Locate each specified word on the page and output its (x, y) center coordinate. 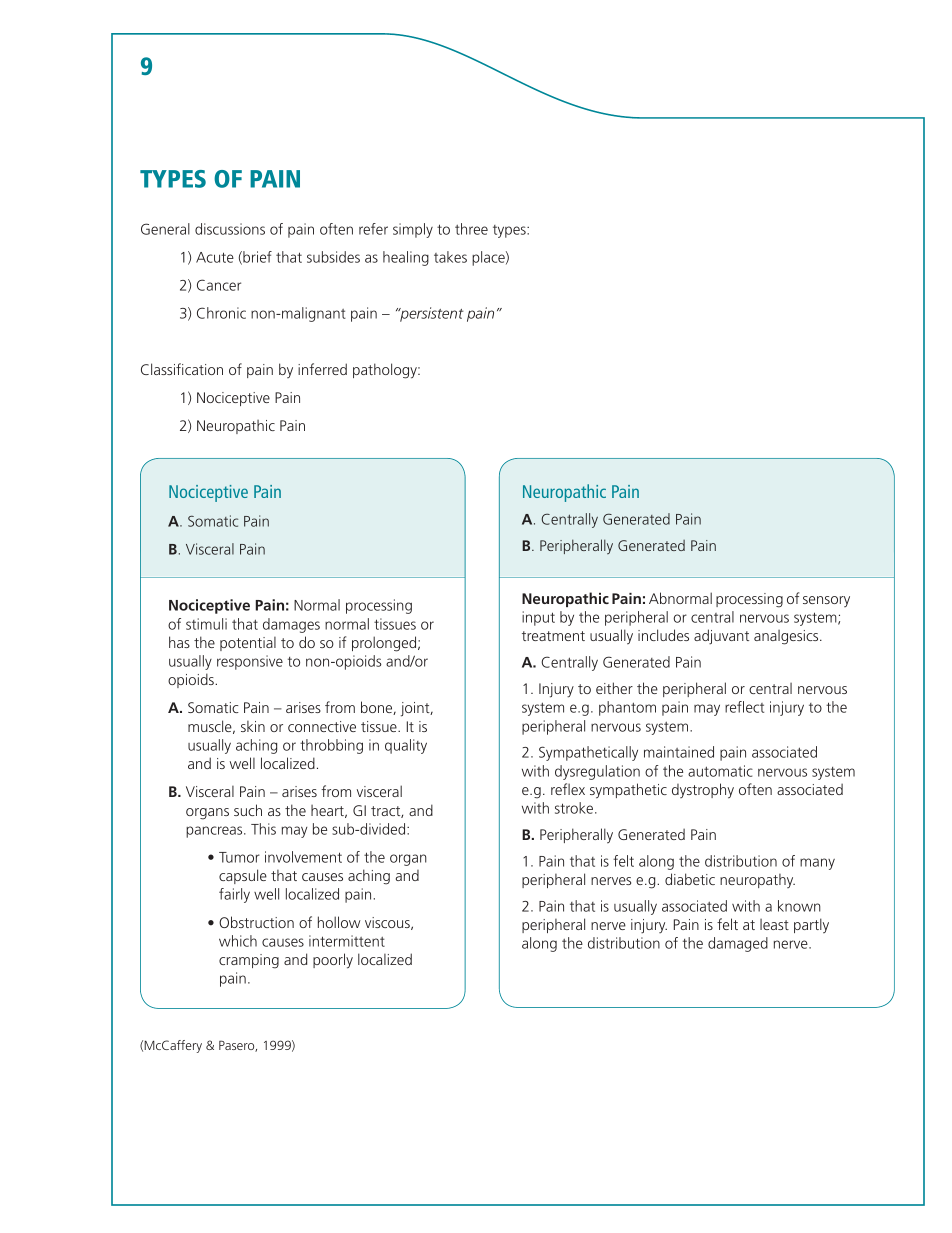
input (538, 618)
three (471, 229)
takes (450, 257)
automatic (720, 771)
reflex (568, 789)
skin (253, 726)
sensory (826, 601)
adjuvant (721, 637)
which (238, 941)
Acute (215, 257)
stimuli (206, 624)
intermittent (347, 941)
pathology (386, 371)
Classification (182, 369)
